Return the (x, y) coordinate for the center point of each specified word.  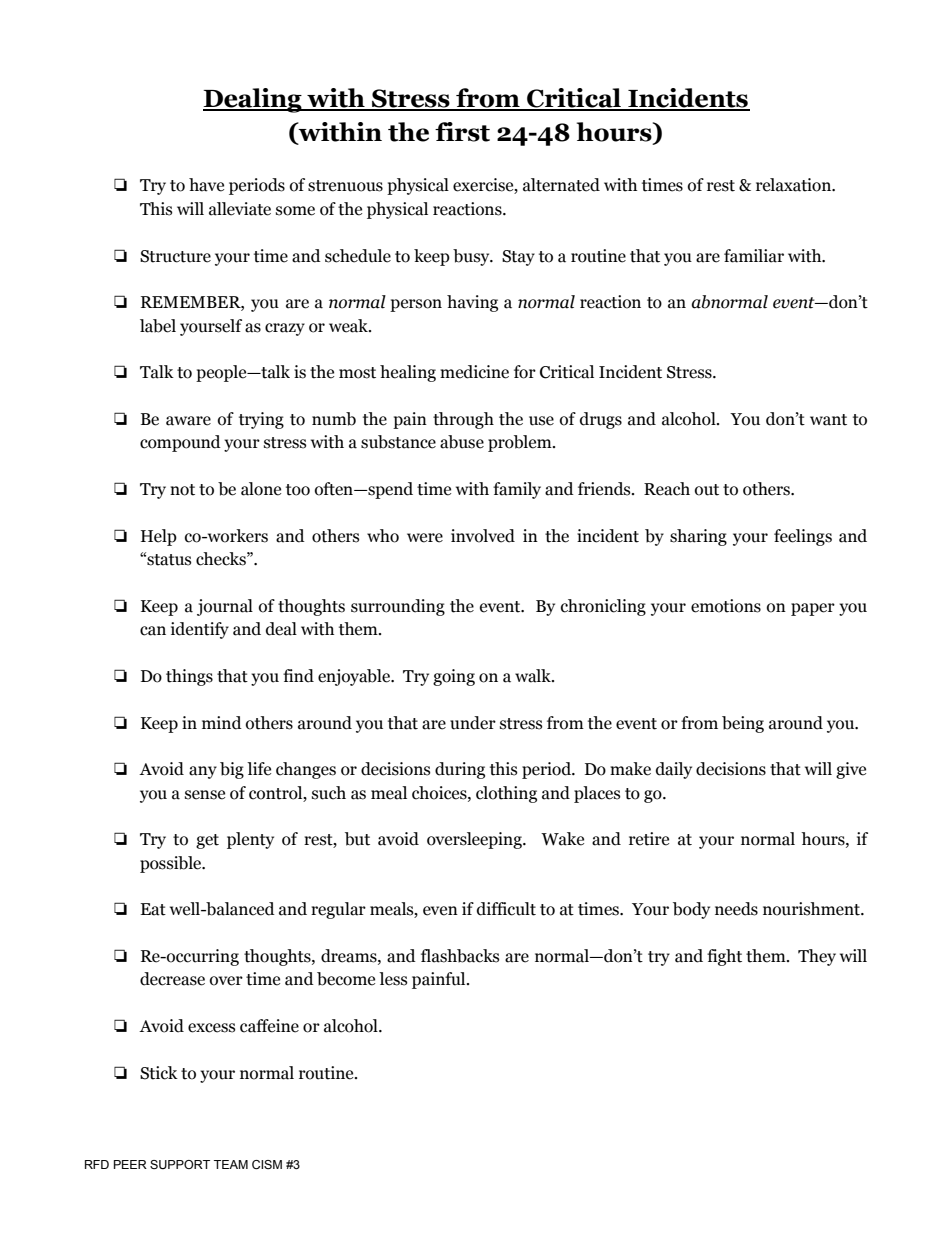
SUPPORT (180, 1164)
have (206, 185)
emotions (726, 606)
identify (200, 630)
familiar (754, 256)
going (454, 677)
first (462, 132)
